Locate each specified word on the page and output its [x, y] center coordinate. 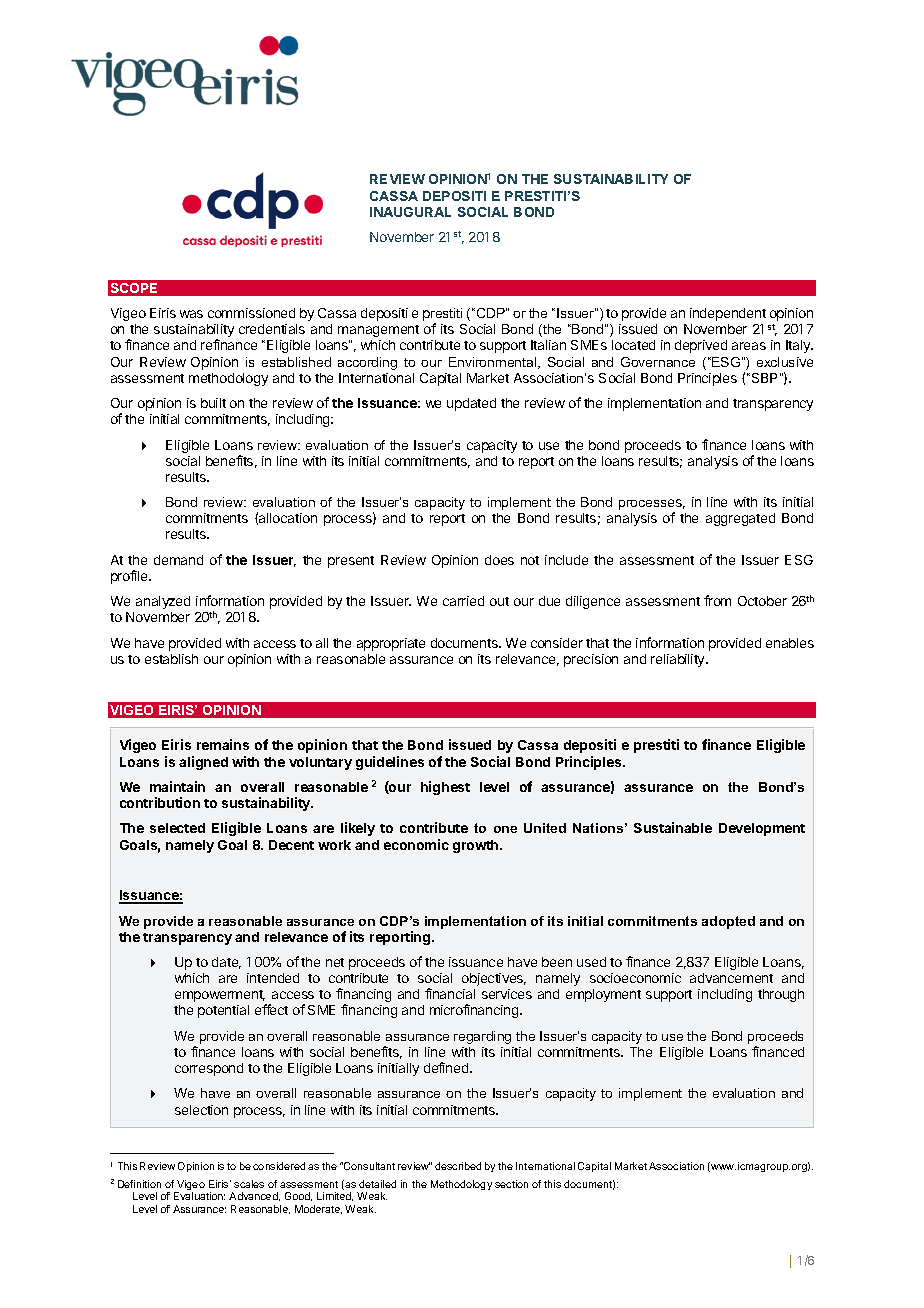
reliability [679, 660]
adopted [728, 922]
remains [223, 744]
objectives [494, 979]
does [499, 560]
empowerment [220, 996]
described [458, 1166]
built [213, 403]
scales [249, 1184]
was [191, 314]
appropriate [391, 644]
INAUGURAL [410, 212]
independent [728, 314]
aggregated [740, 519]
